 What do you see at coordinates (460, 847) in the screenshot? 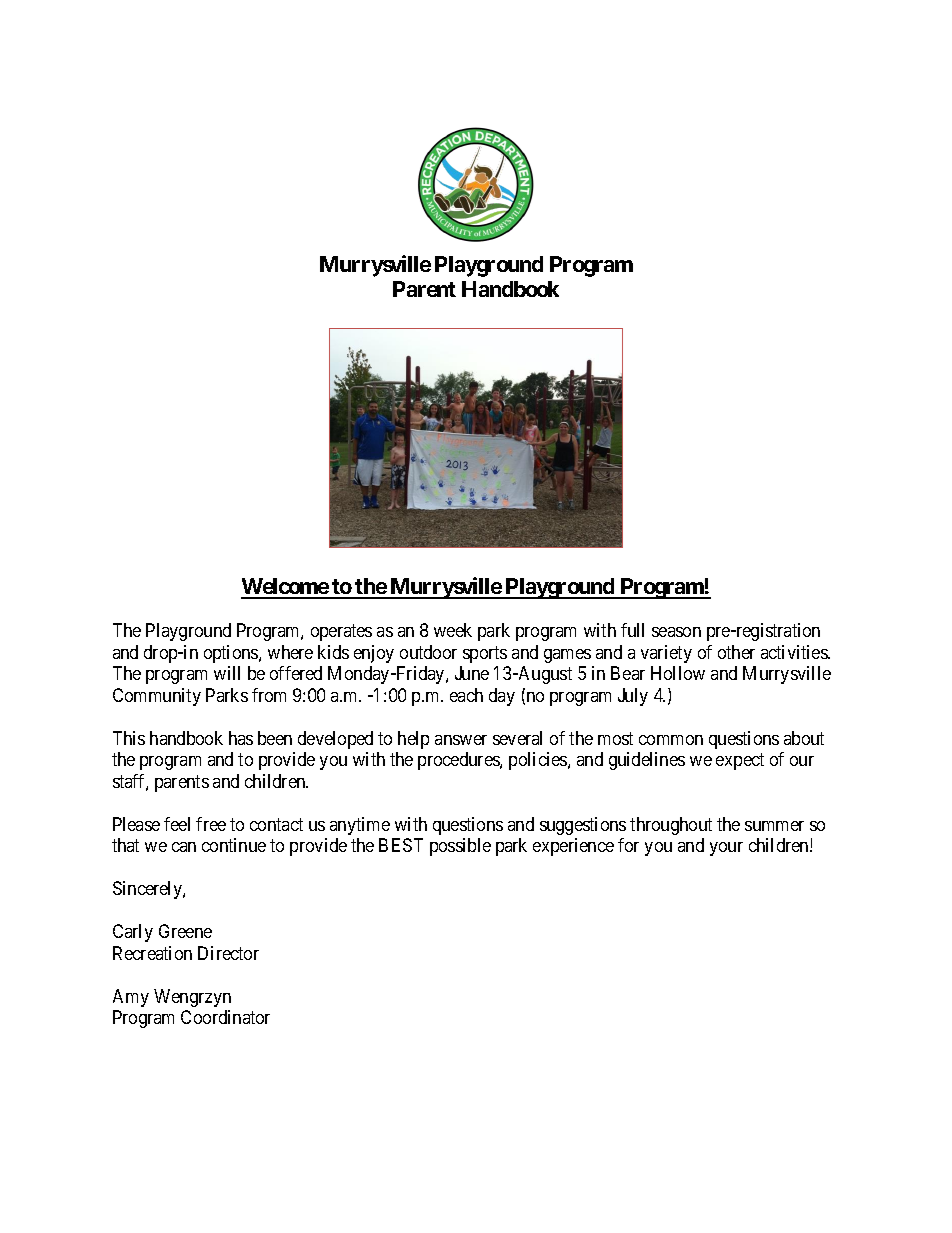
I see `possible` at bounding box center [460, 847].
